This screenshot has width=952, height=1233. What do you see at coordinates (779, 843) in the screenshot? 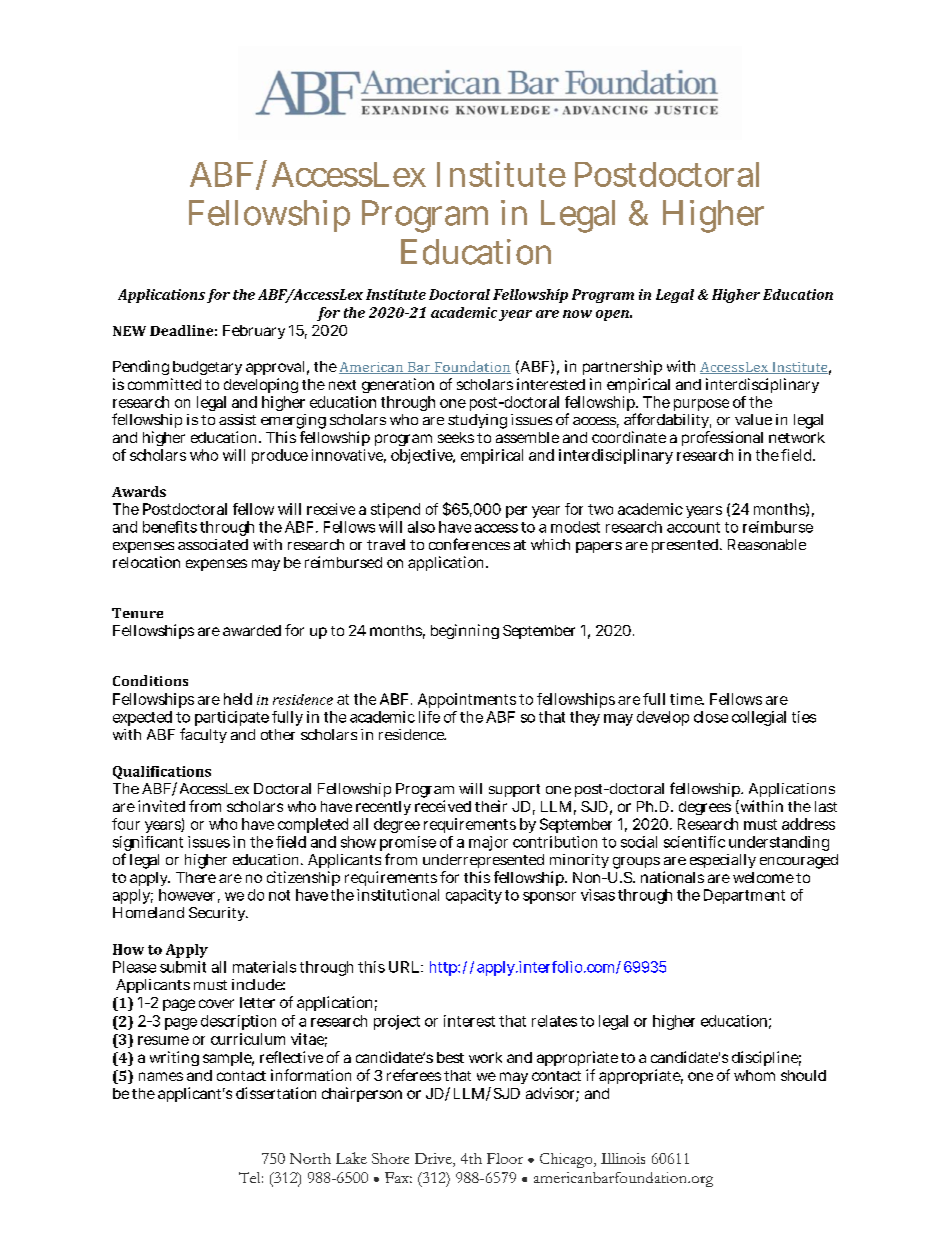
I see `understanding` at bounding box center [779, 843].
